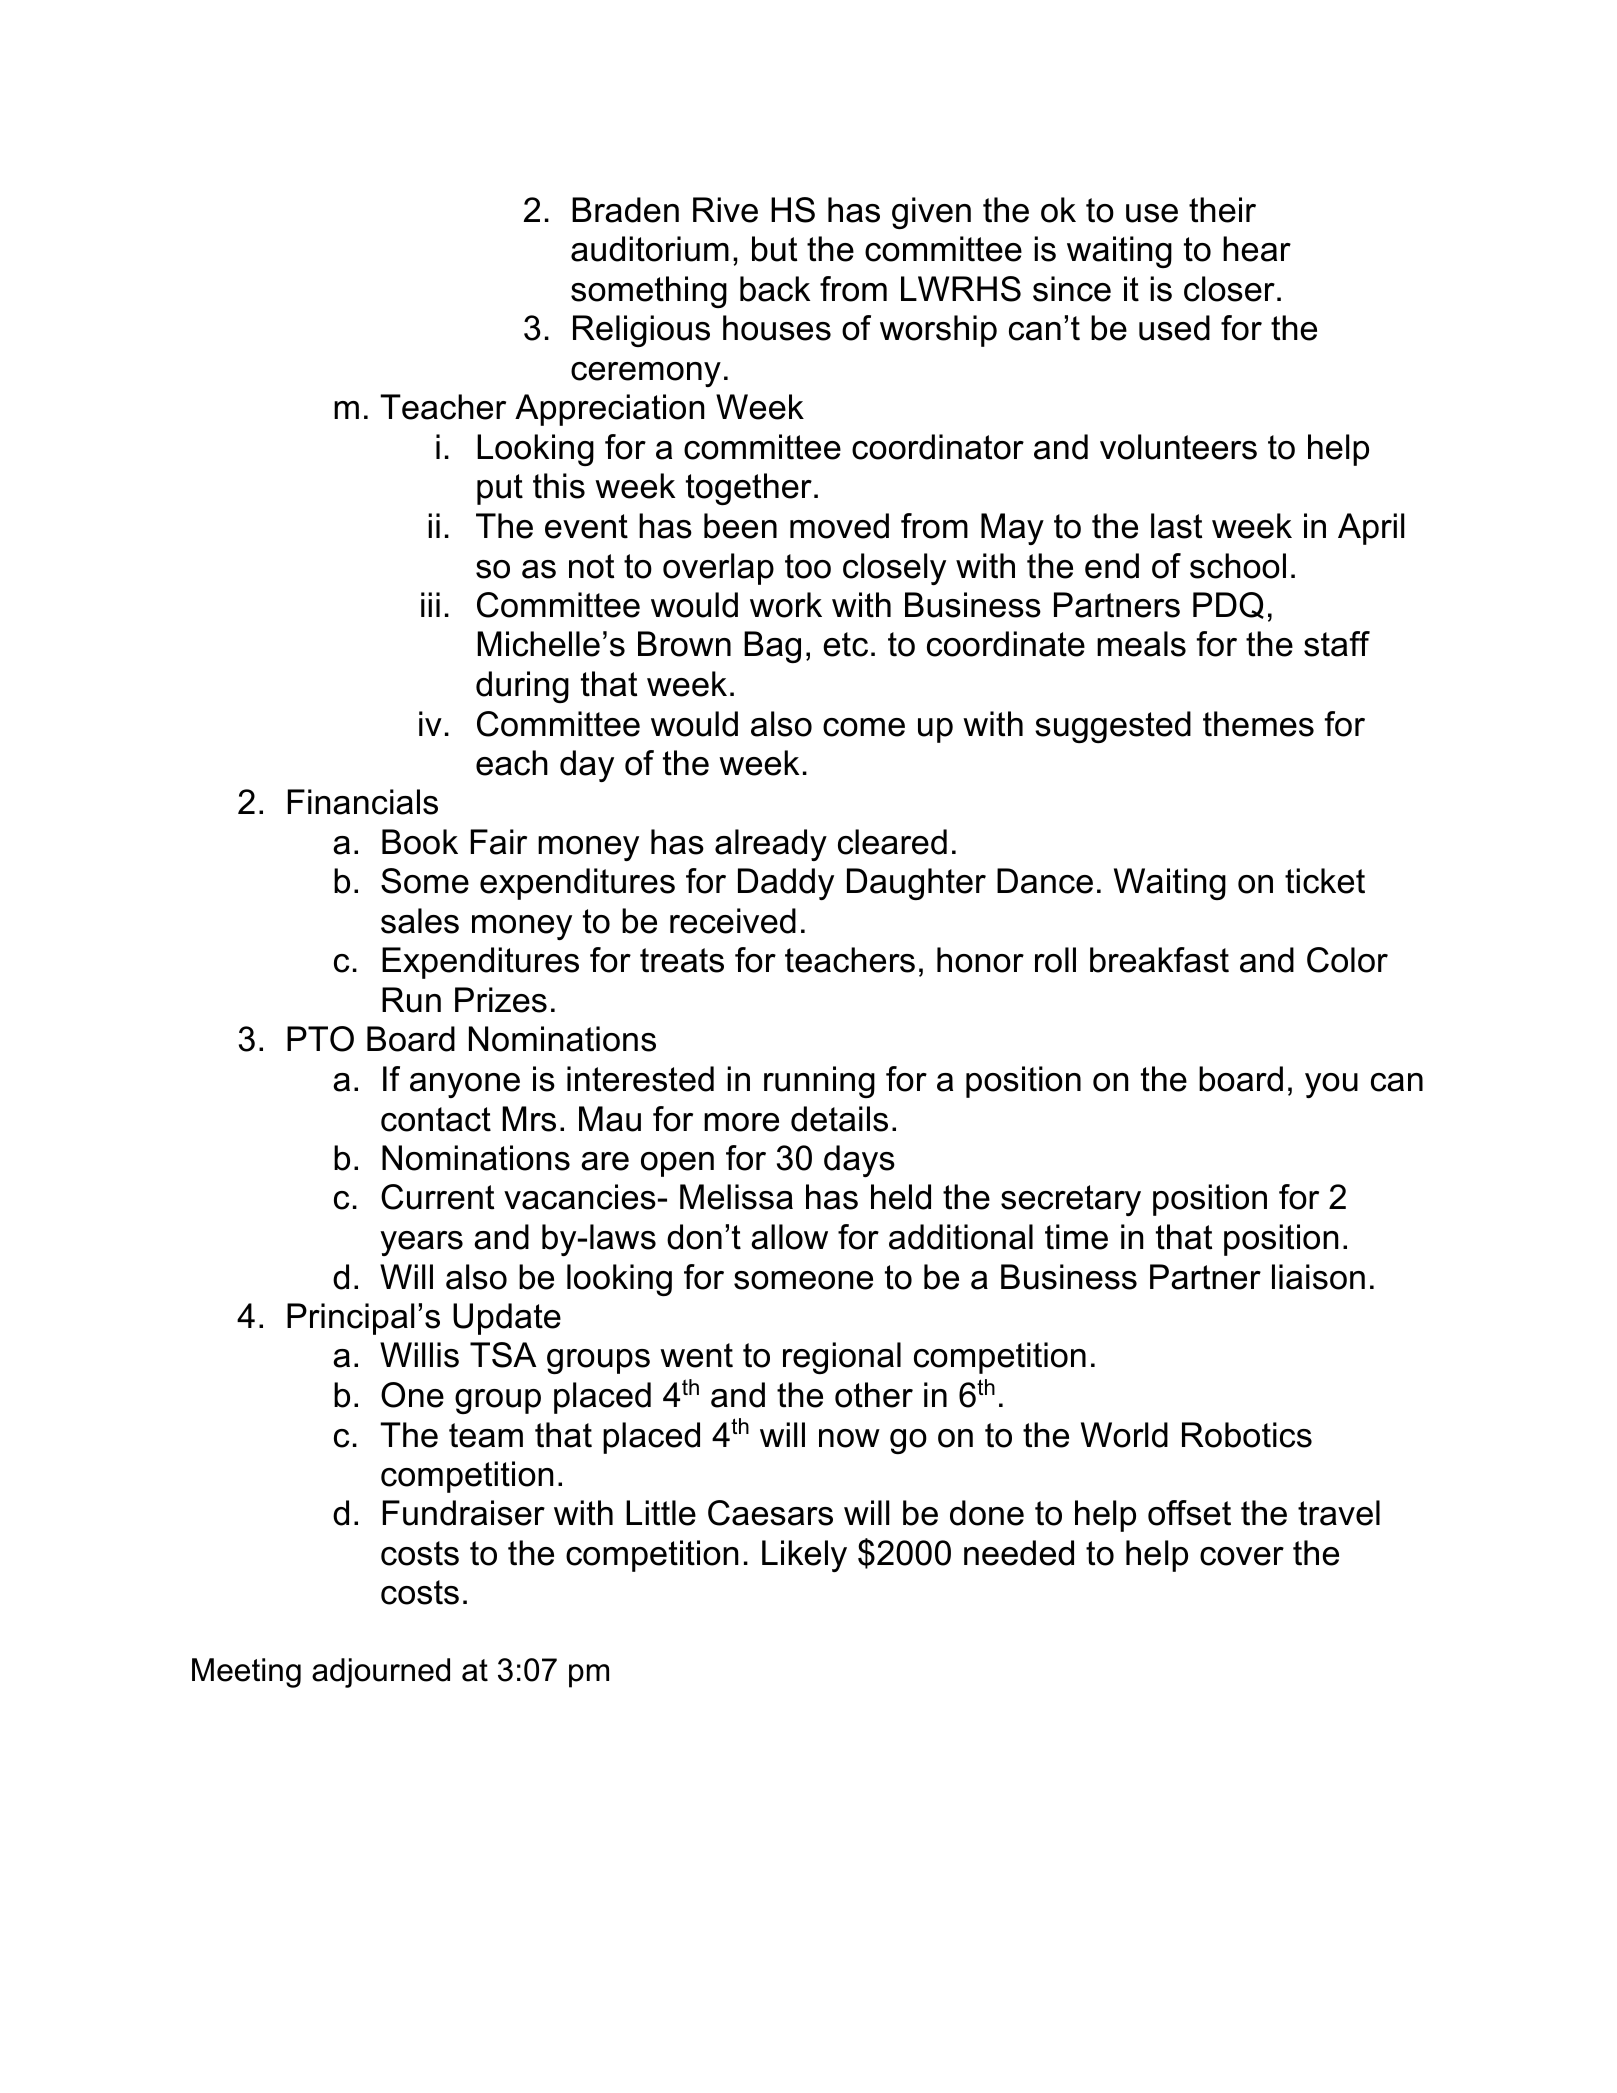  Describe the element at coordinates (246, 1673) in the image. I see `Meeting` at that location.
